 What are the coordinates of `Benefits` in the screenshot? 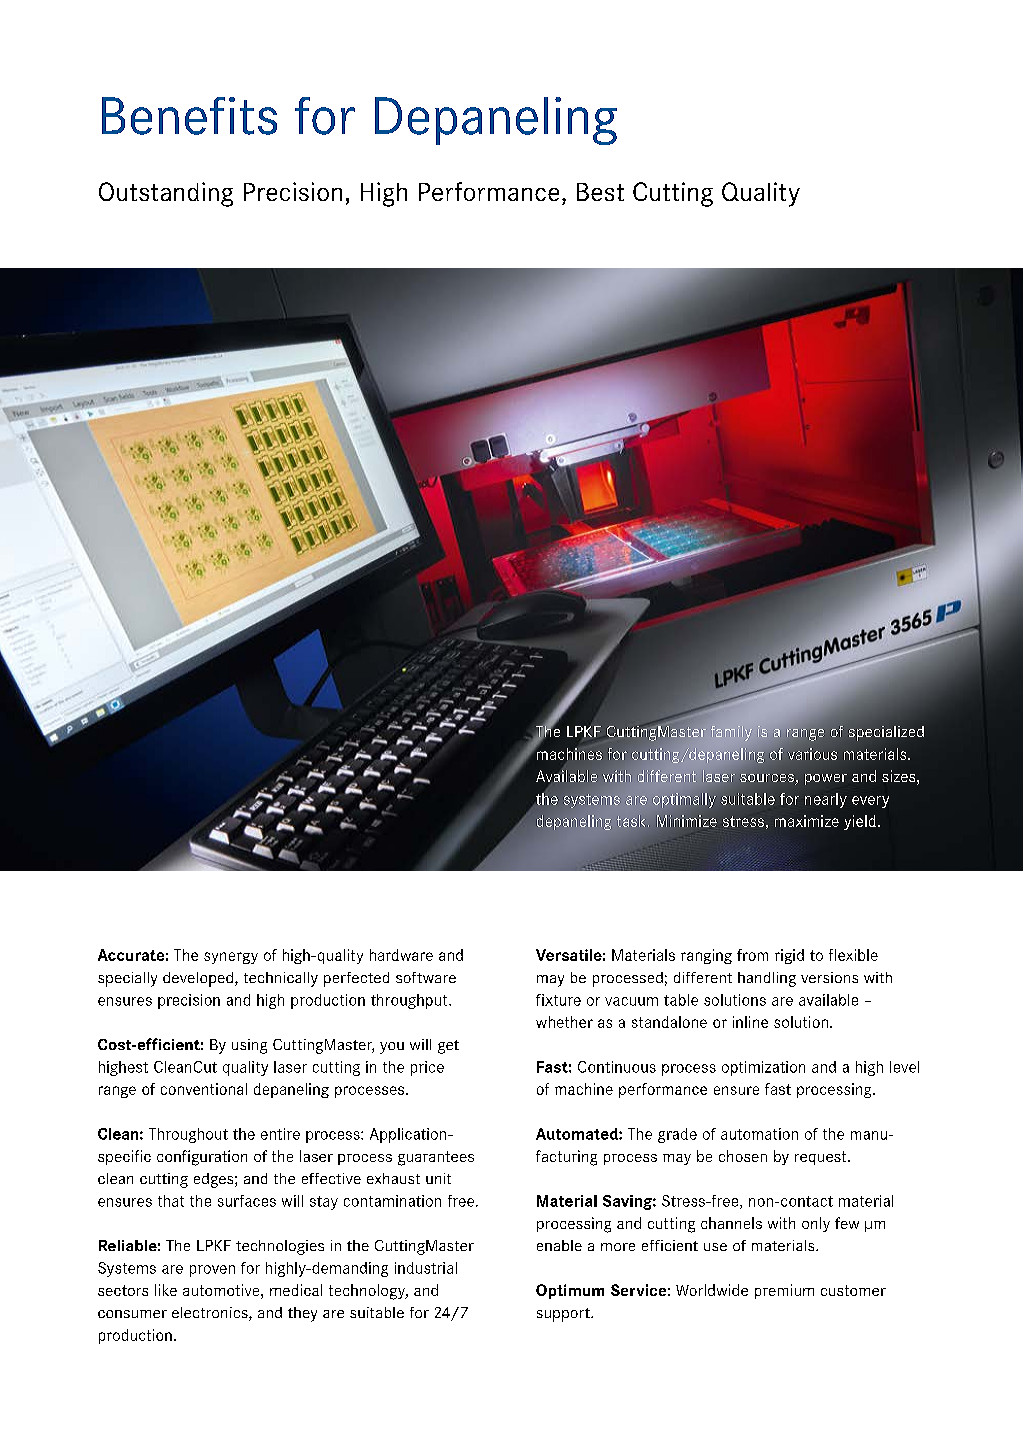 It's located at (189, 116).
